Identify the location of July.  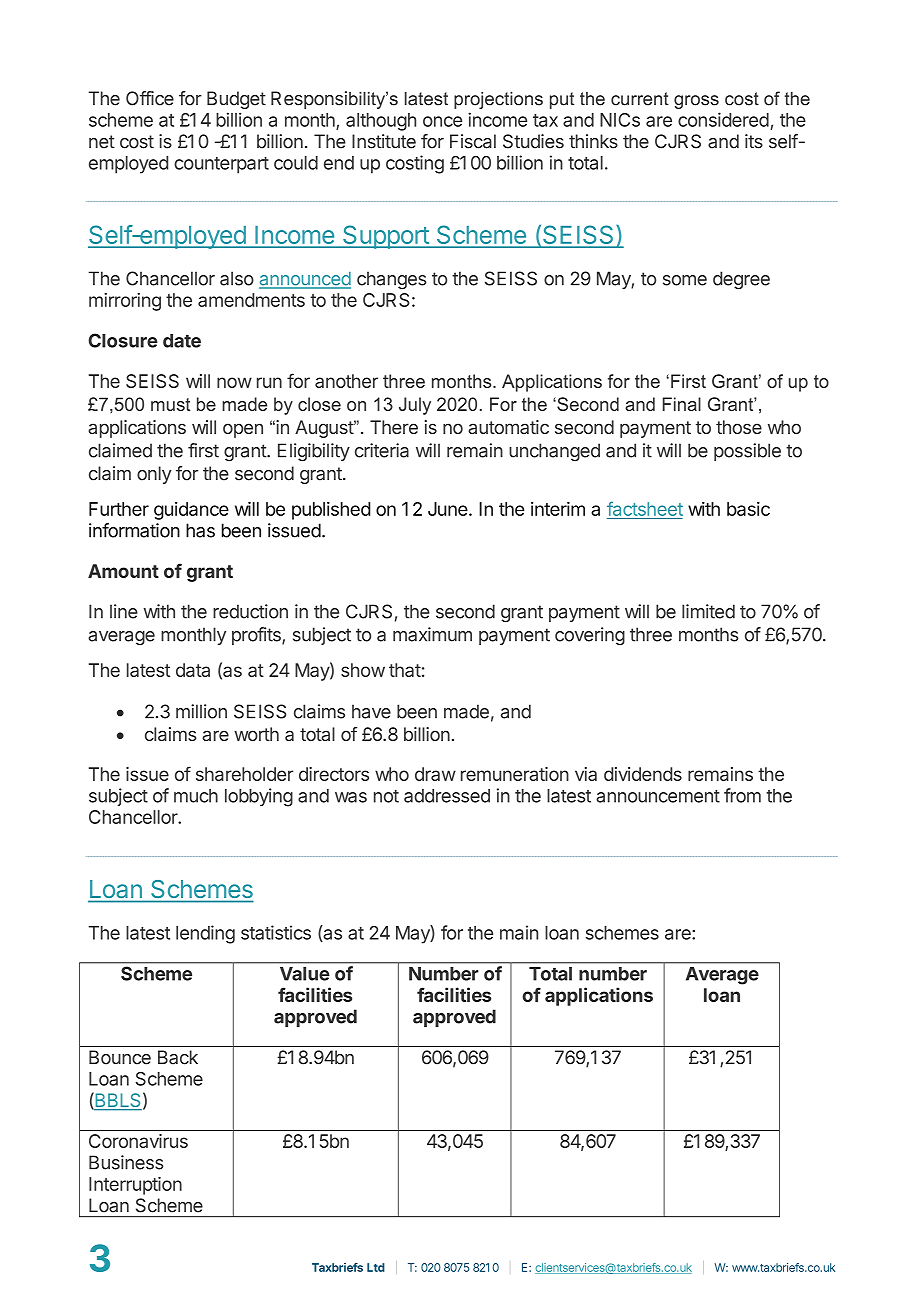
(415, 406).
